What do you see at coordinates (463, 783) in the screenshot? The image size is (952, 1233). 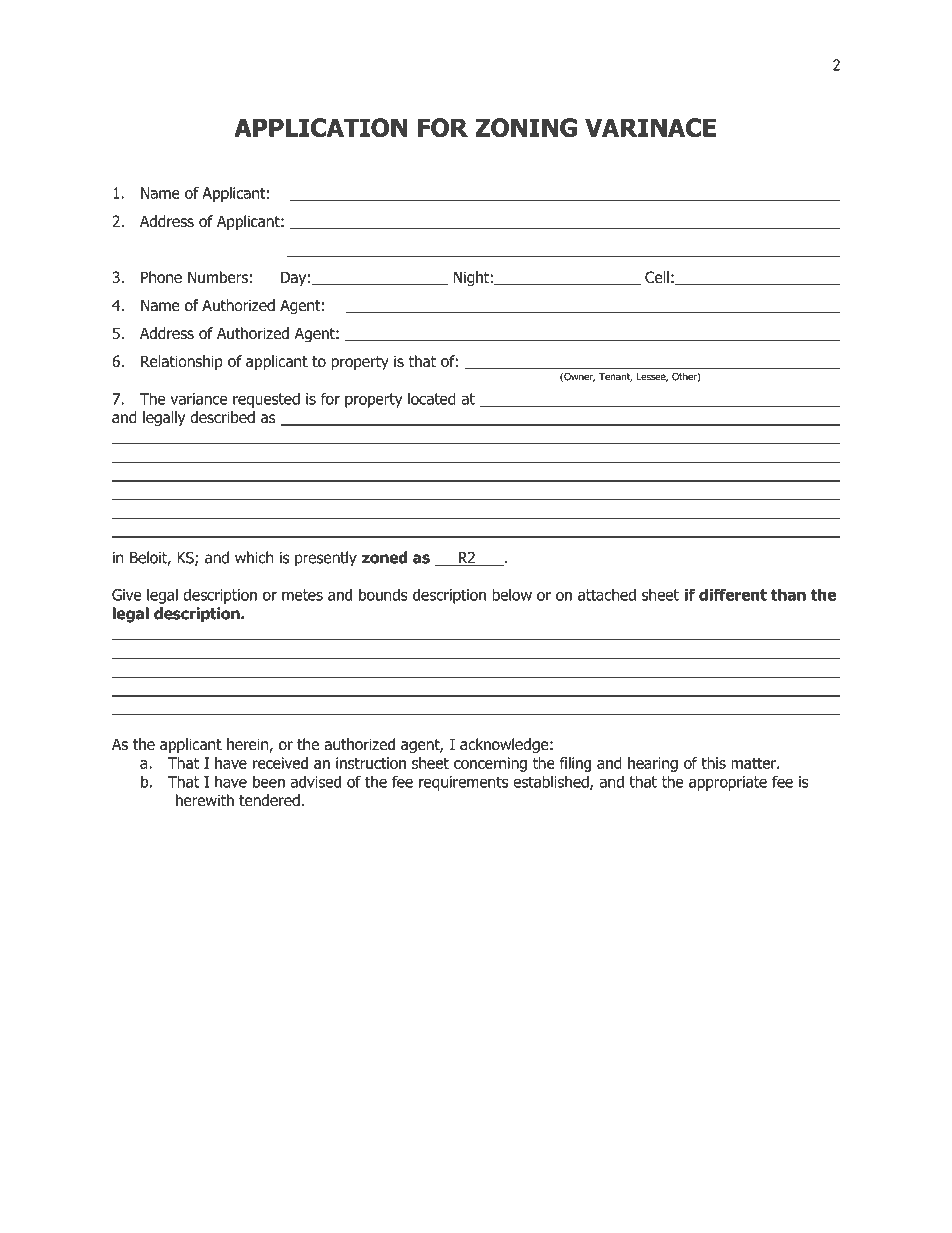 I see `requirements` at bounding box center [463, 783].
